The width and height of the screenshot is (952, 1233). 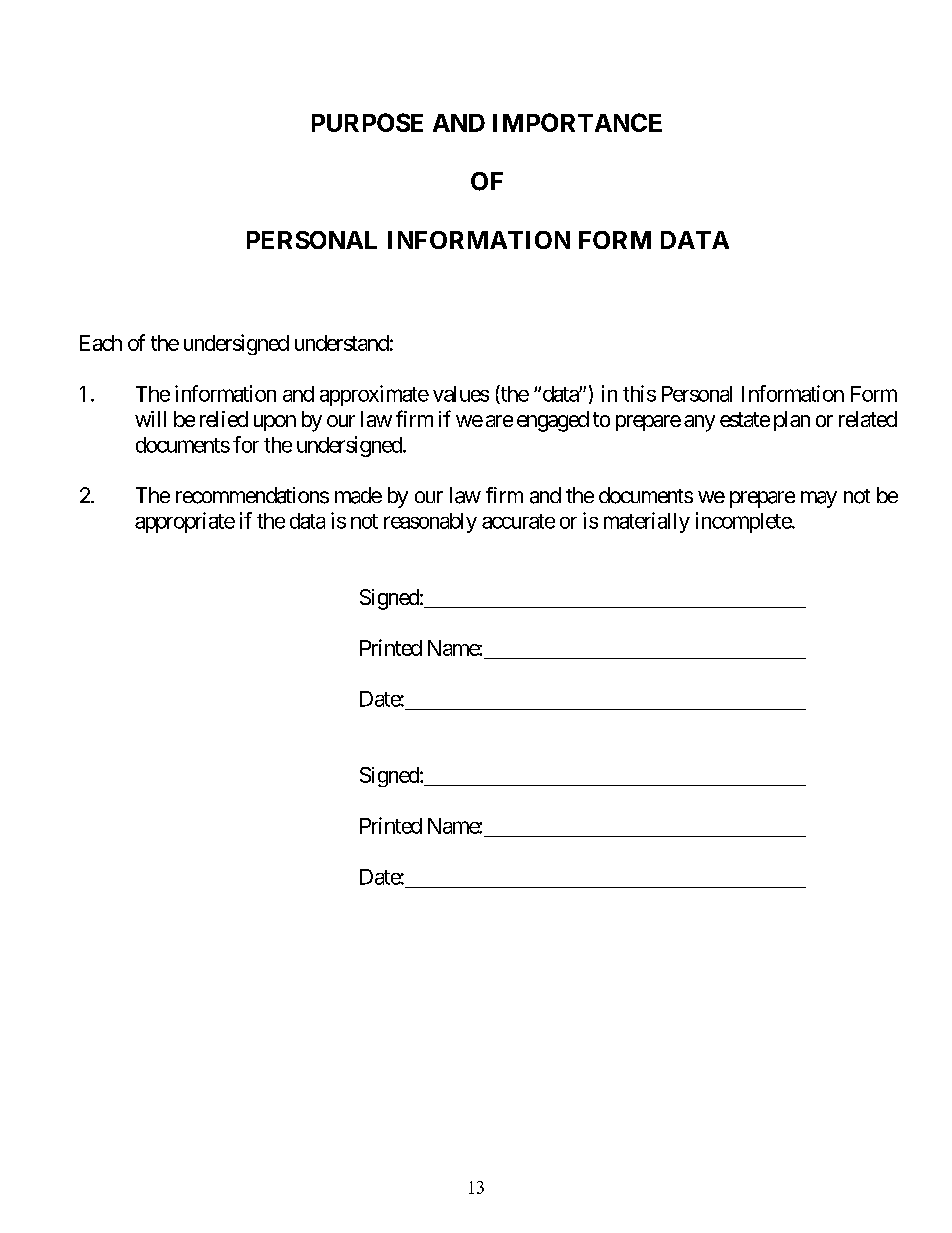 What do you see at coordinates (430, 523) in the screenshot?
I see `reasonably` at bounding box center [430, 523].
